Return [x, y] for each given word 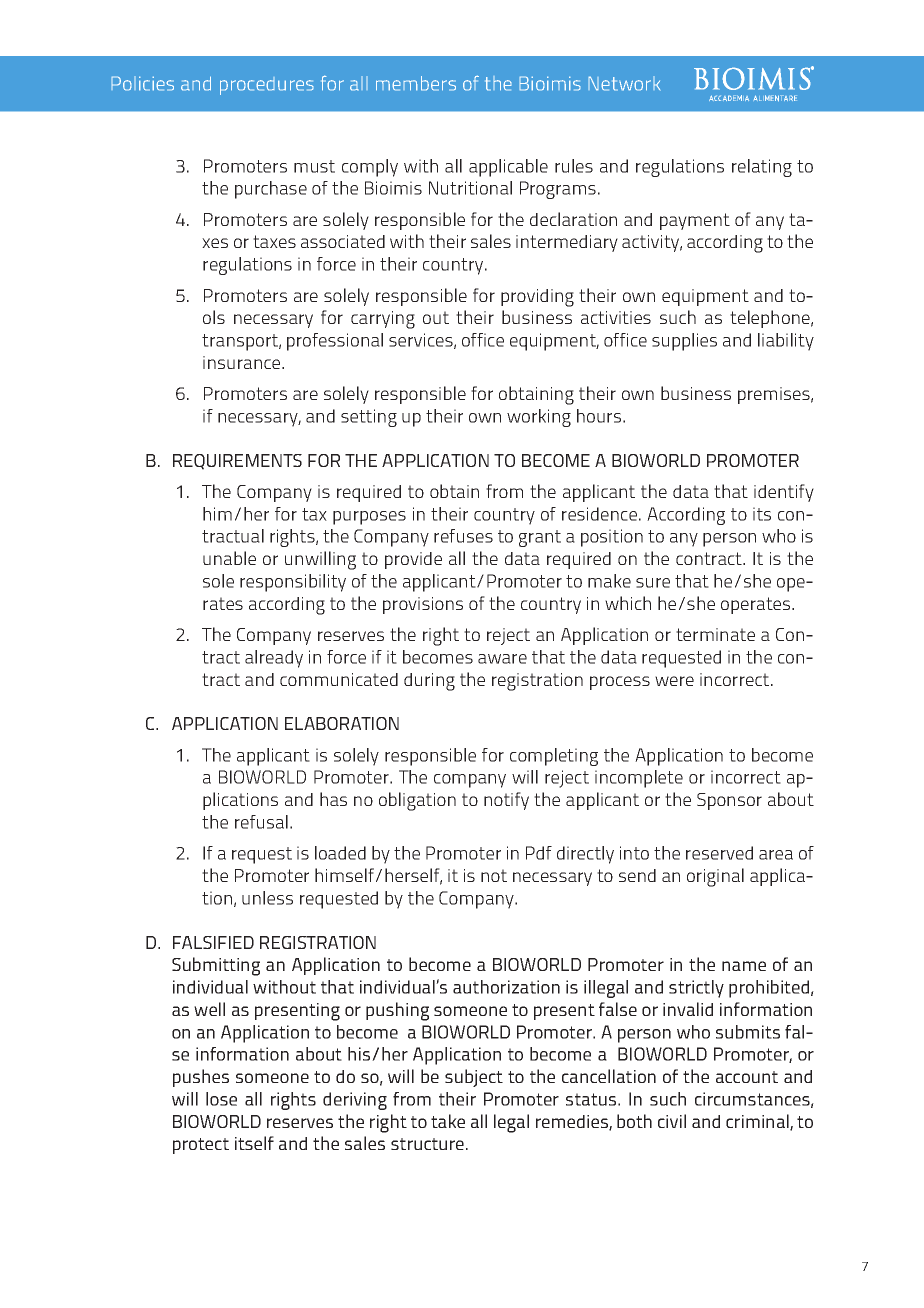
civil [672, 1121]
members [416, 83]
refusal [261, 822]
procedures [267, 86]
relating [762, 168]
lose [221, 1099]
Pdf [539, 853]
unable [229, 558]
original [715, 877]
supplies [684, 342]
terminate [715, 634]
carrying [383, 320]
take [448, 1121]
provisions [423, 605]
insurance [243, 362]
